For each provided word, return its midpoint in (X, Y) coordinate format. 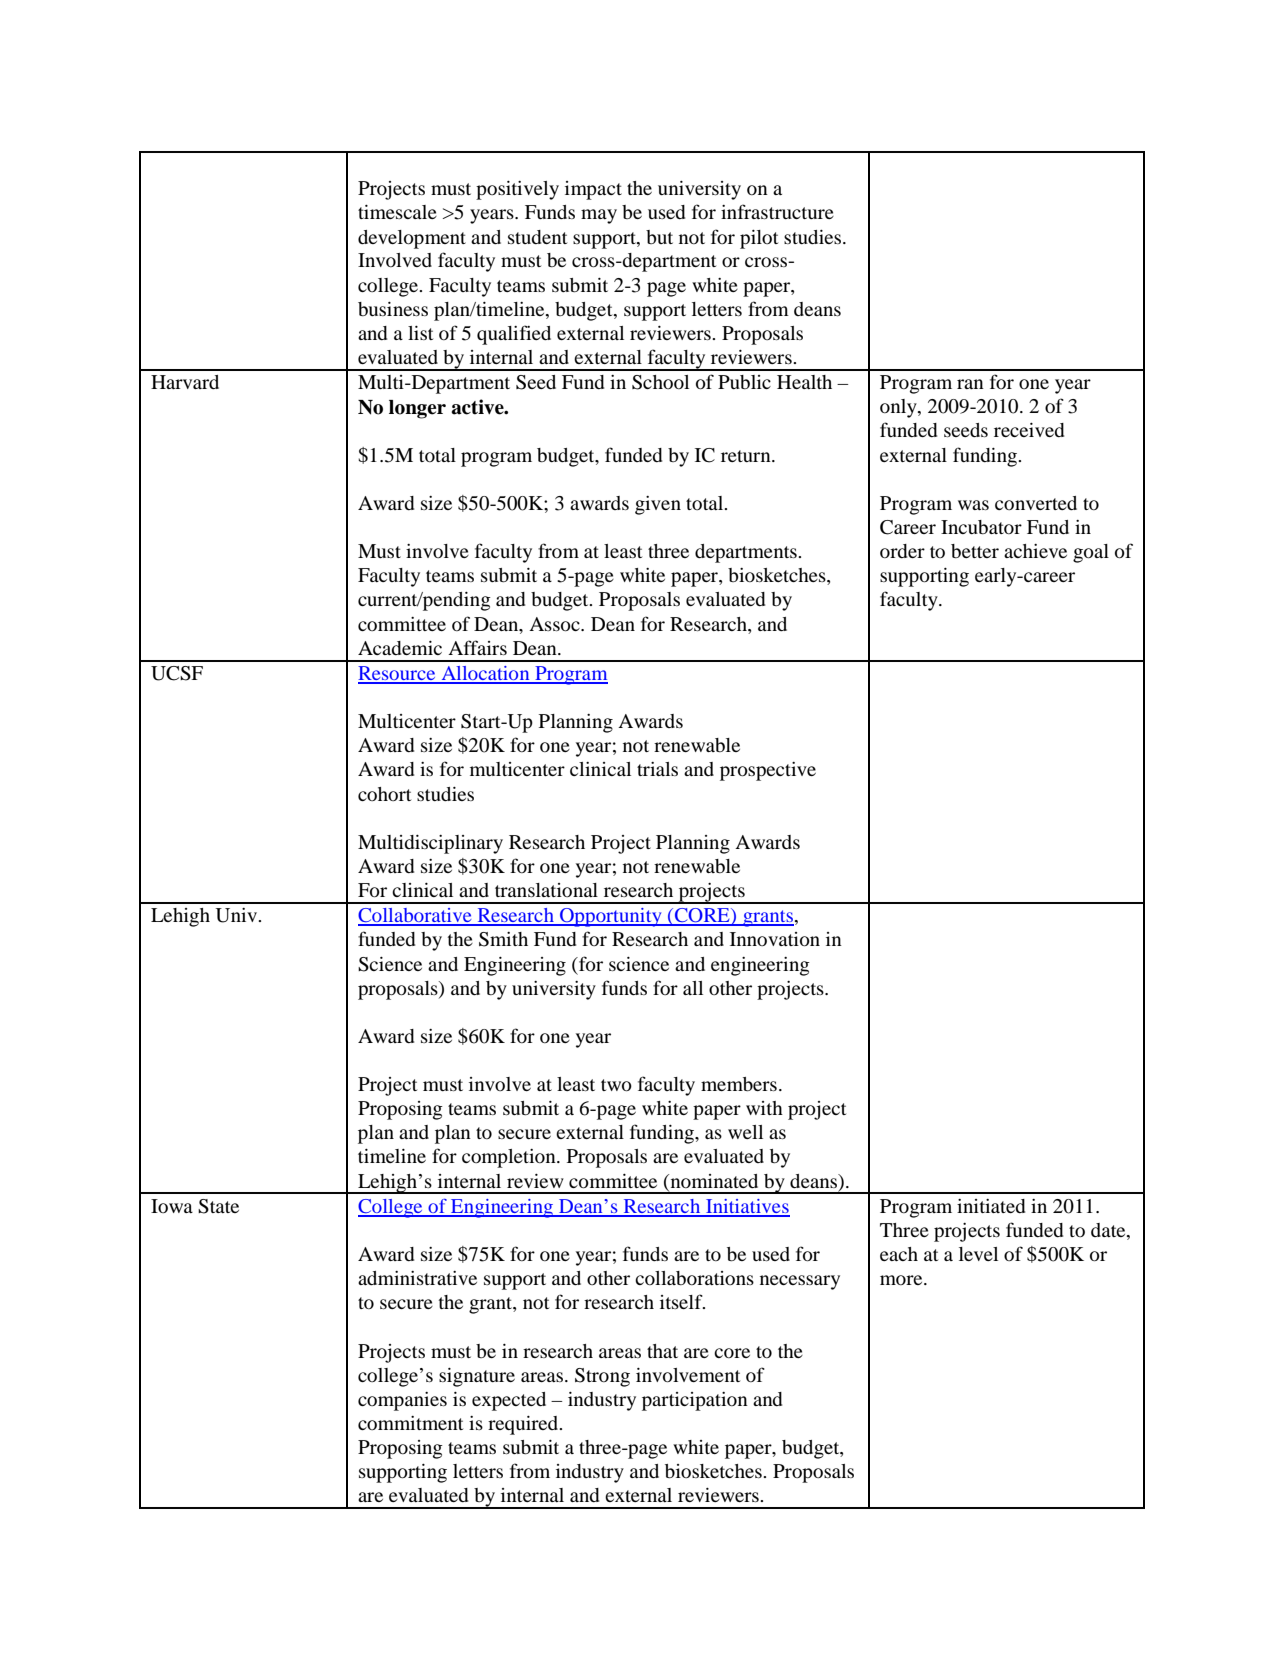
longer (417, 409)
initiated (991, 1206)
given (658, 505)
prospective (768, 771)
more (902, 1280)
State (218, 1206)
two (616, 1085)
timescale (397, 212)
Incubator (981, 527)
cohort (384, 794)
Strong (602, 1377)
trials (657, 769)
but (659, 237)
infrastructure (777, 211)
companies (402, 1401)
